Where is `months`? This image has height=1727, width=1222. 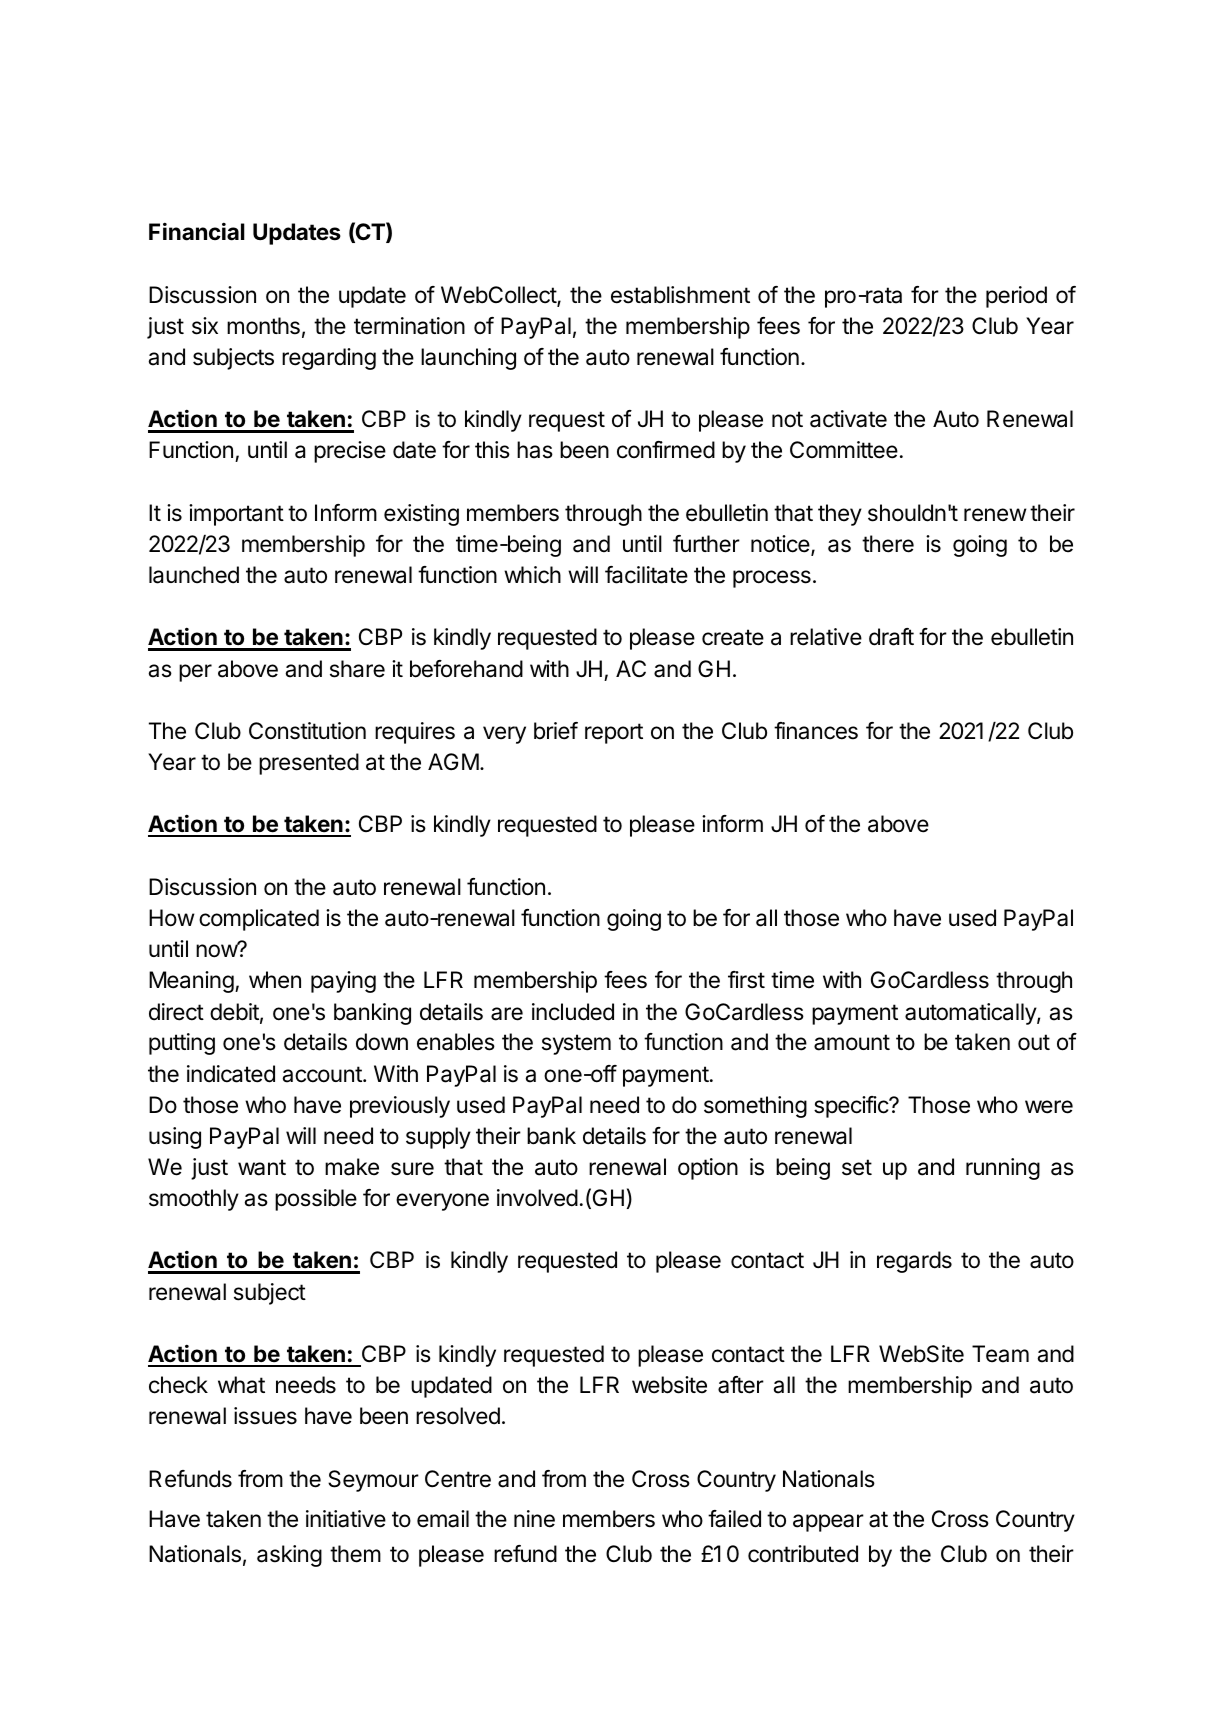
months is located at coordinates (263, 326).
